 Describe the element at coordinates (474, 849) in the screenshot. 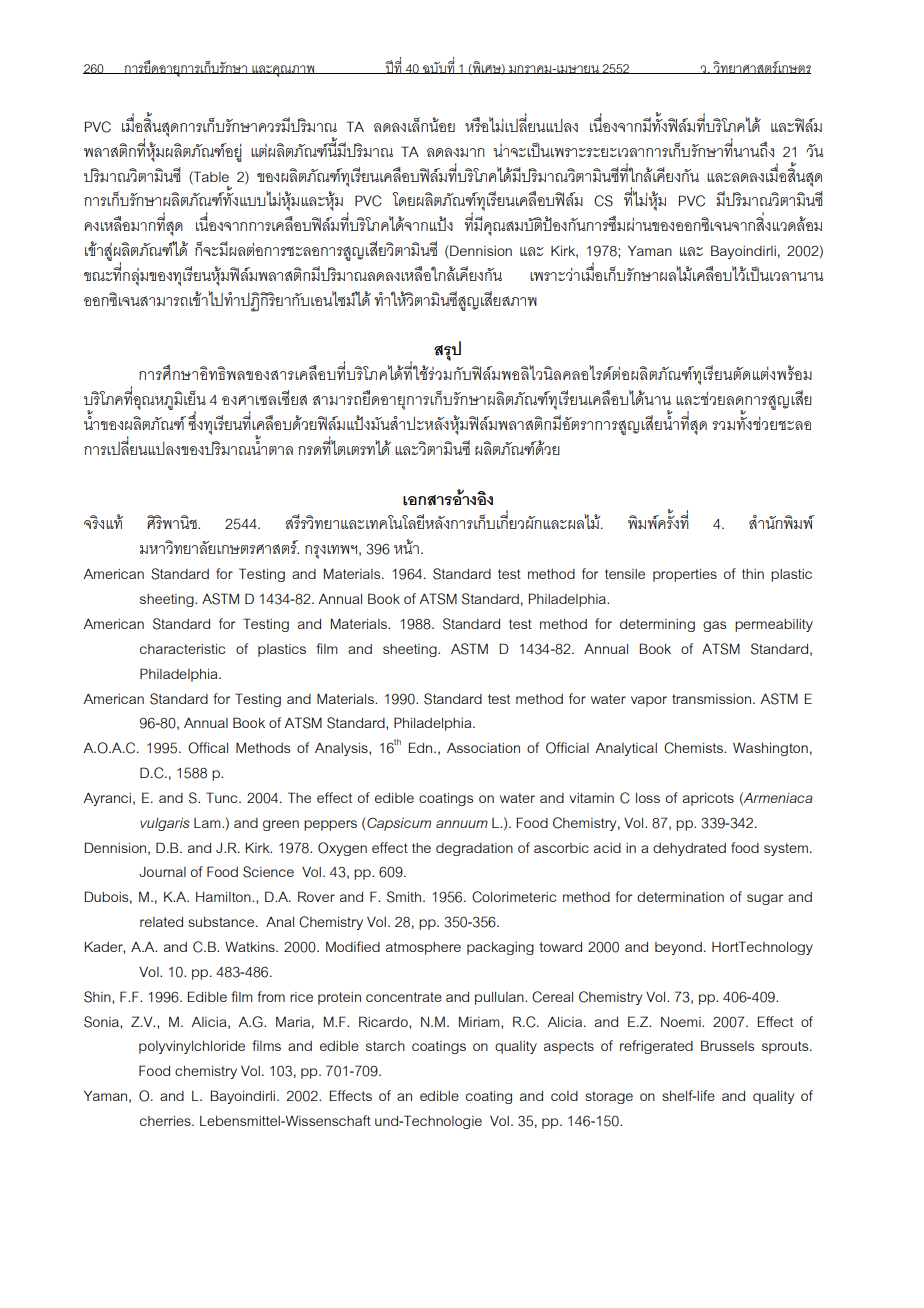

I see `degradation` at that location.
